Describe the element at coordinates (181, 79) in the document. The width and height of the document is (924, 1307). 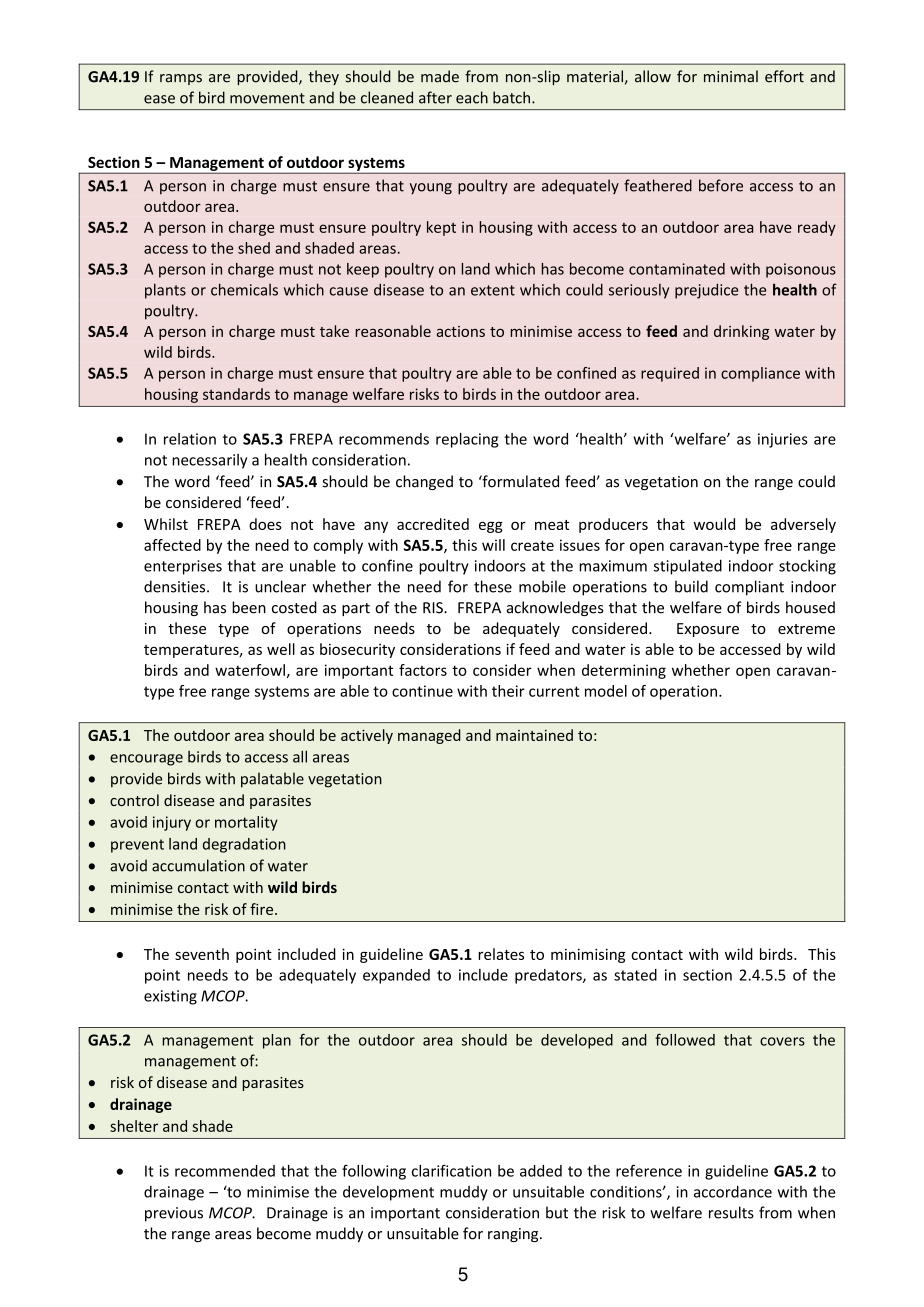
I see `ramps` at that location.
